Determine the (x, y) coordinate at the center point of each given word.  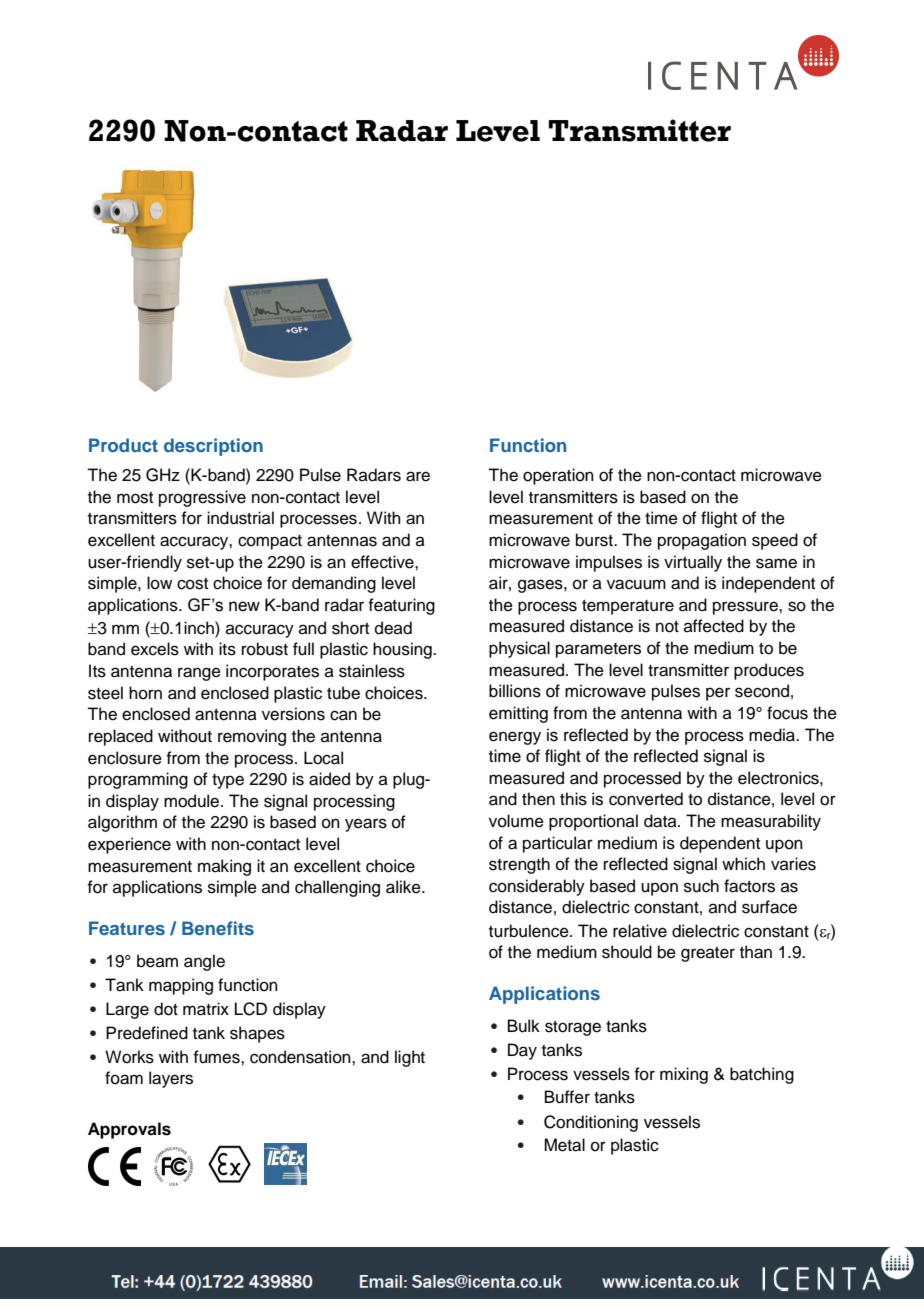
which (743, 864)
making (224, 867)
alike (404, 887)
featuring (401, 606)
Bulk (524, 1026)
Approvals (129, 1130)
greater (708, 954)
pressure (746, 608)
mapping (181, 986)
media (773, 735)
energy (515, 738)
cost (192, 584)
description (213, 447)
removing (252, 737)
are (418, 476)
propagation (702, 541)
